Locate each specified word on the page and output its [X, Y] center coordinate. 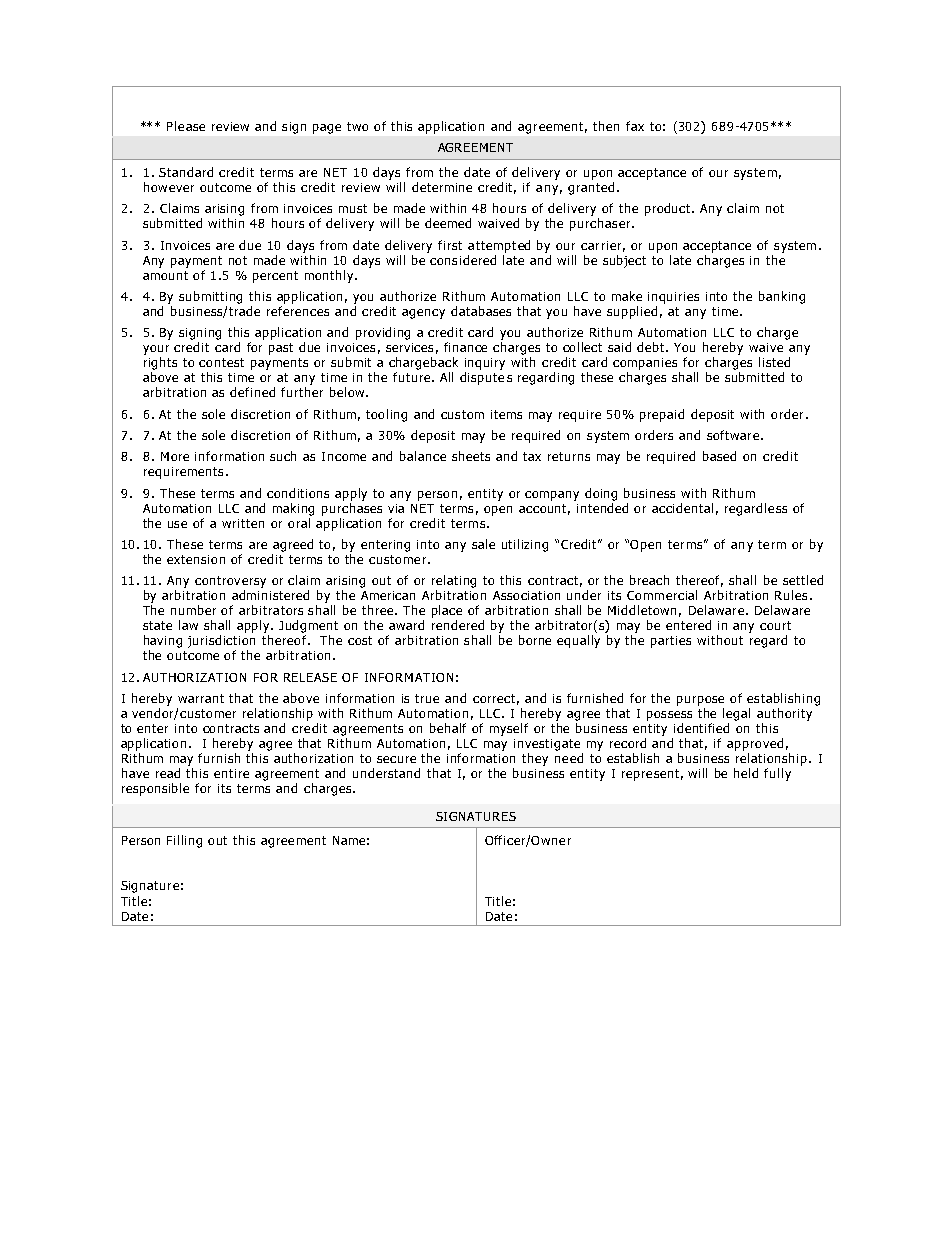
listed [774, 362]
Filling [184, 841]
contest [221, 362]
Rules [791, 595]
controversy [230, 582]
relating [454, 581]
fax [635, 126]
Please [186, 126]
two [357, 126]
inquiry [485, 364]
